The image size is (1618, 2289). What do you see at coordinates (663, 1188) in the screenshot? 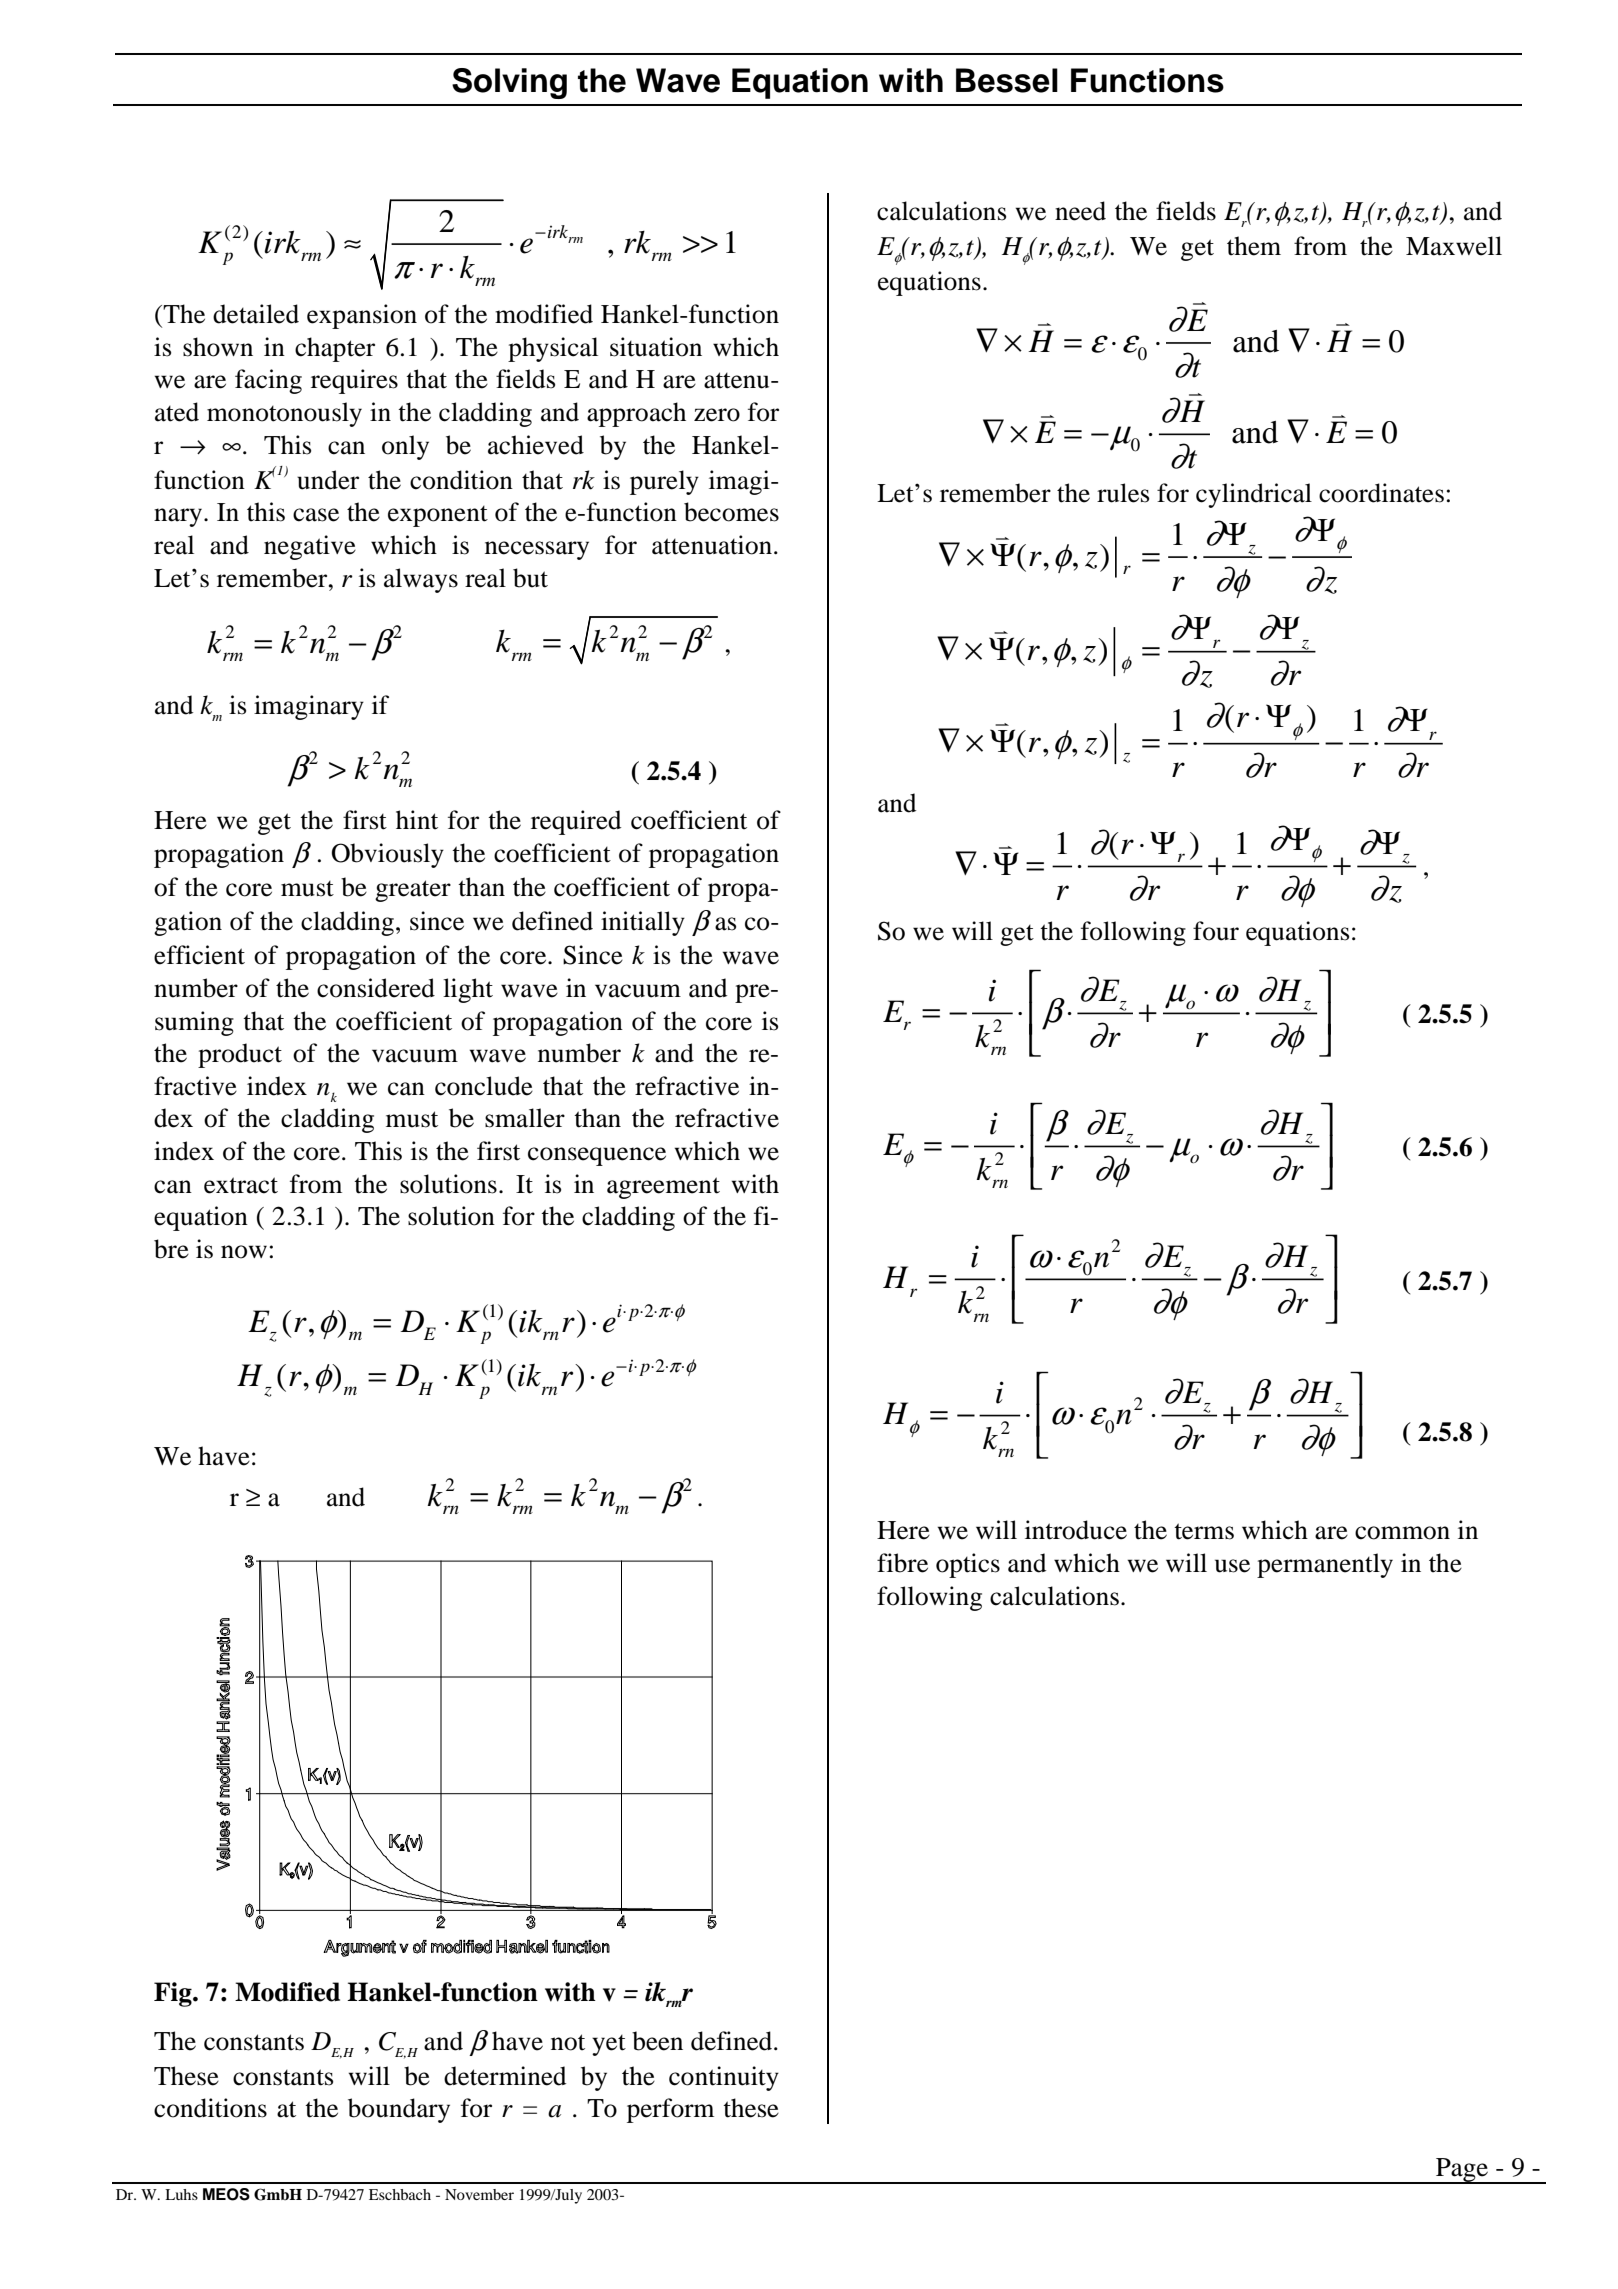
I see `agreement` at bounding box center [663, 1188].
